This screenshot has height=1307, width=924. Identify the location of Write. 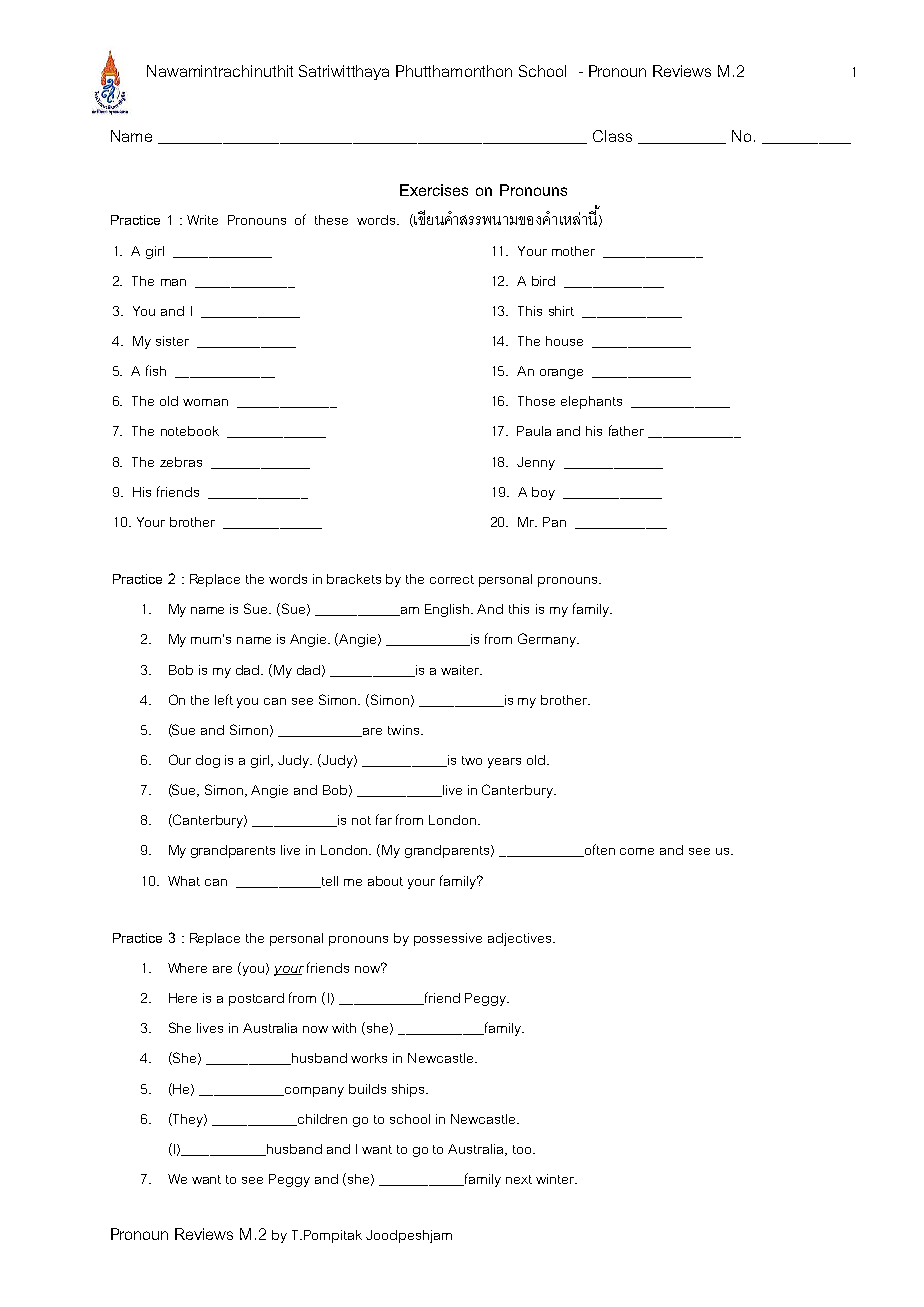
(202, 220).
